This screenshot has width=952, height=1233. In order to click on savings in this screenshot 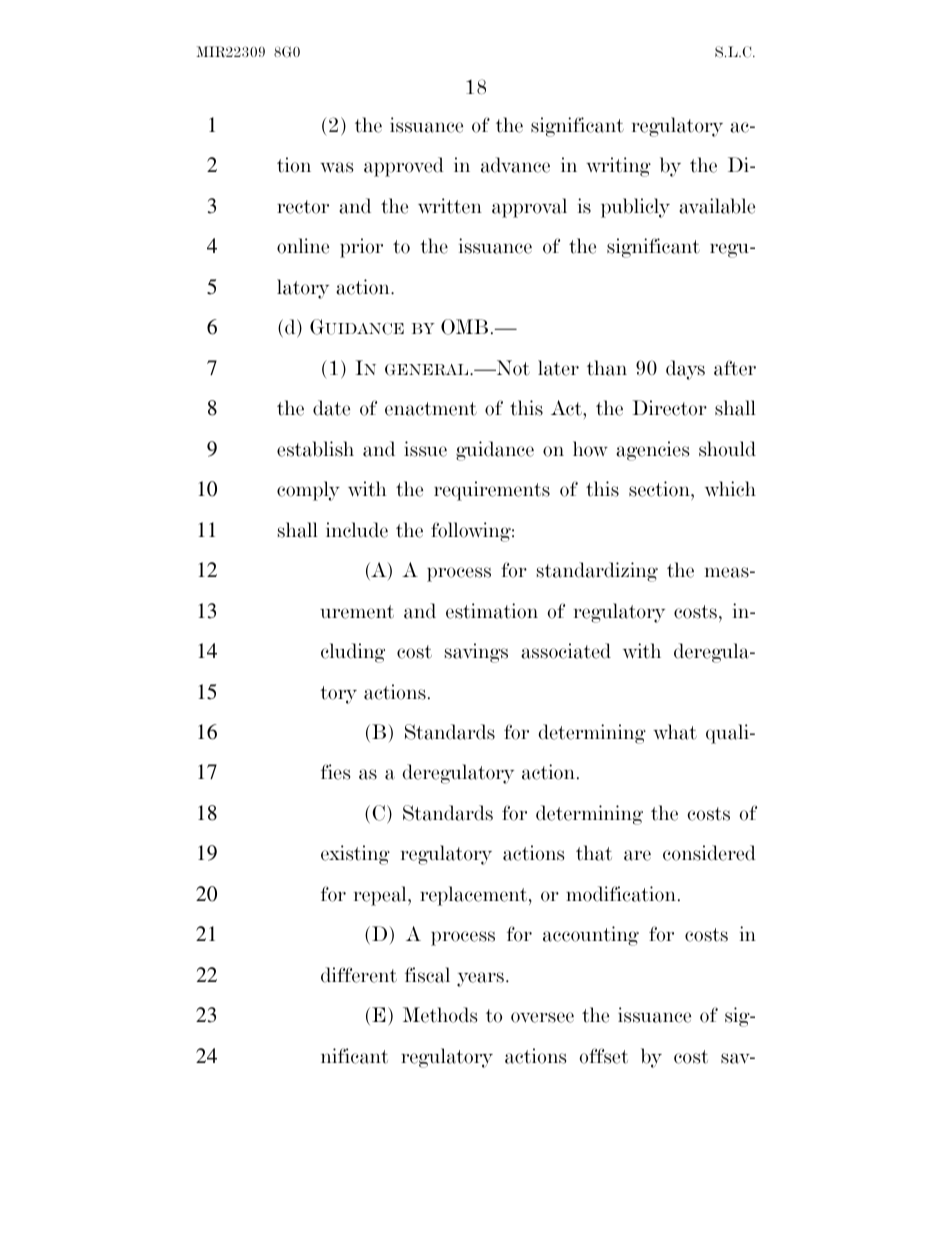, I will do `click(476, 653)`.
